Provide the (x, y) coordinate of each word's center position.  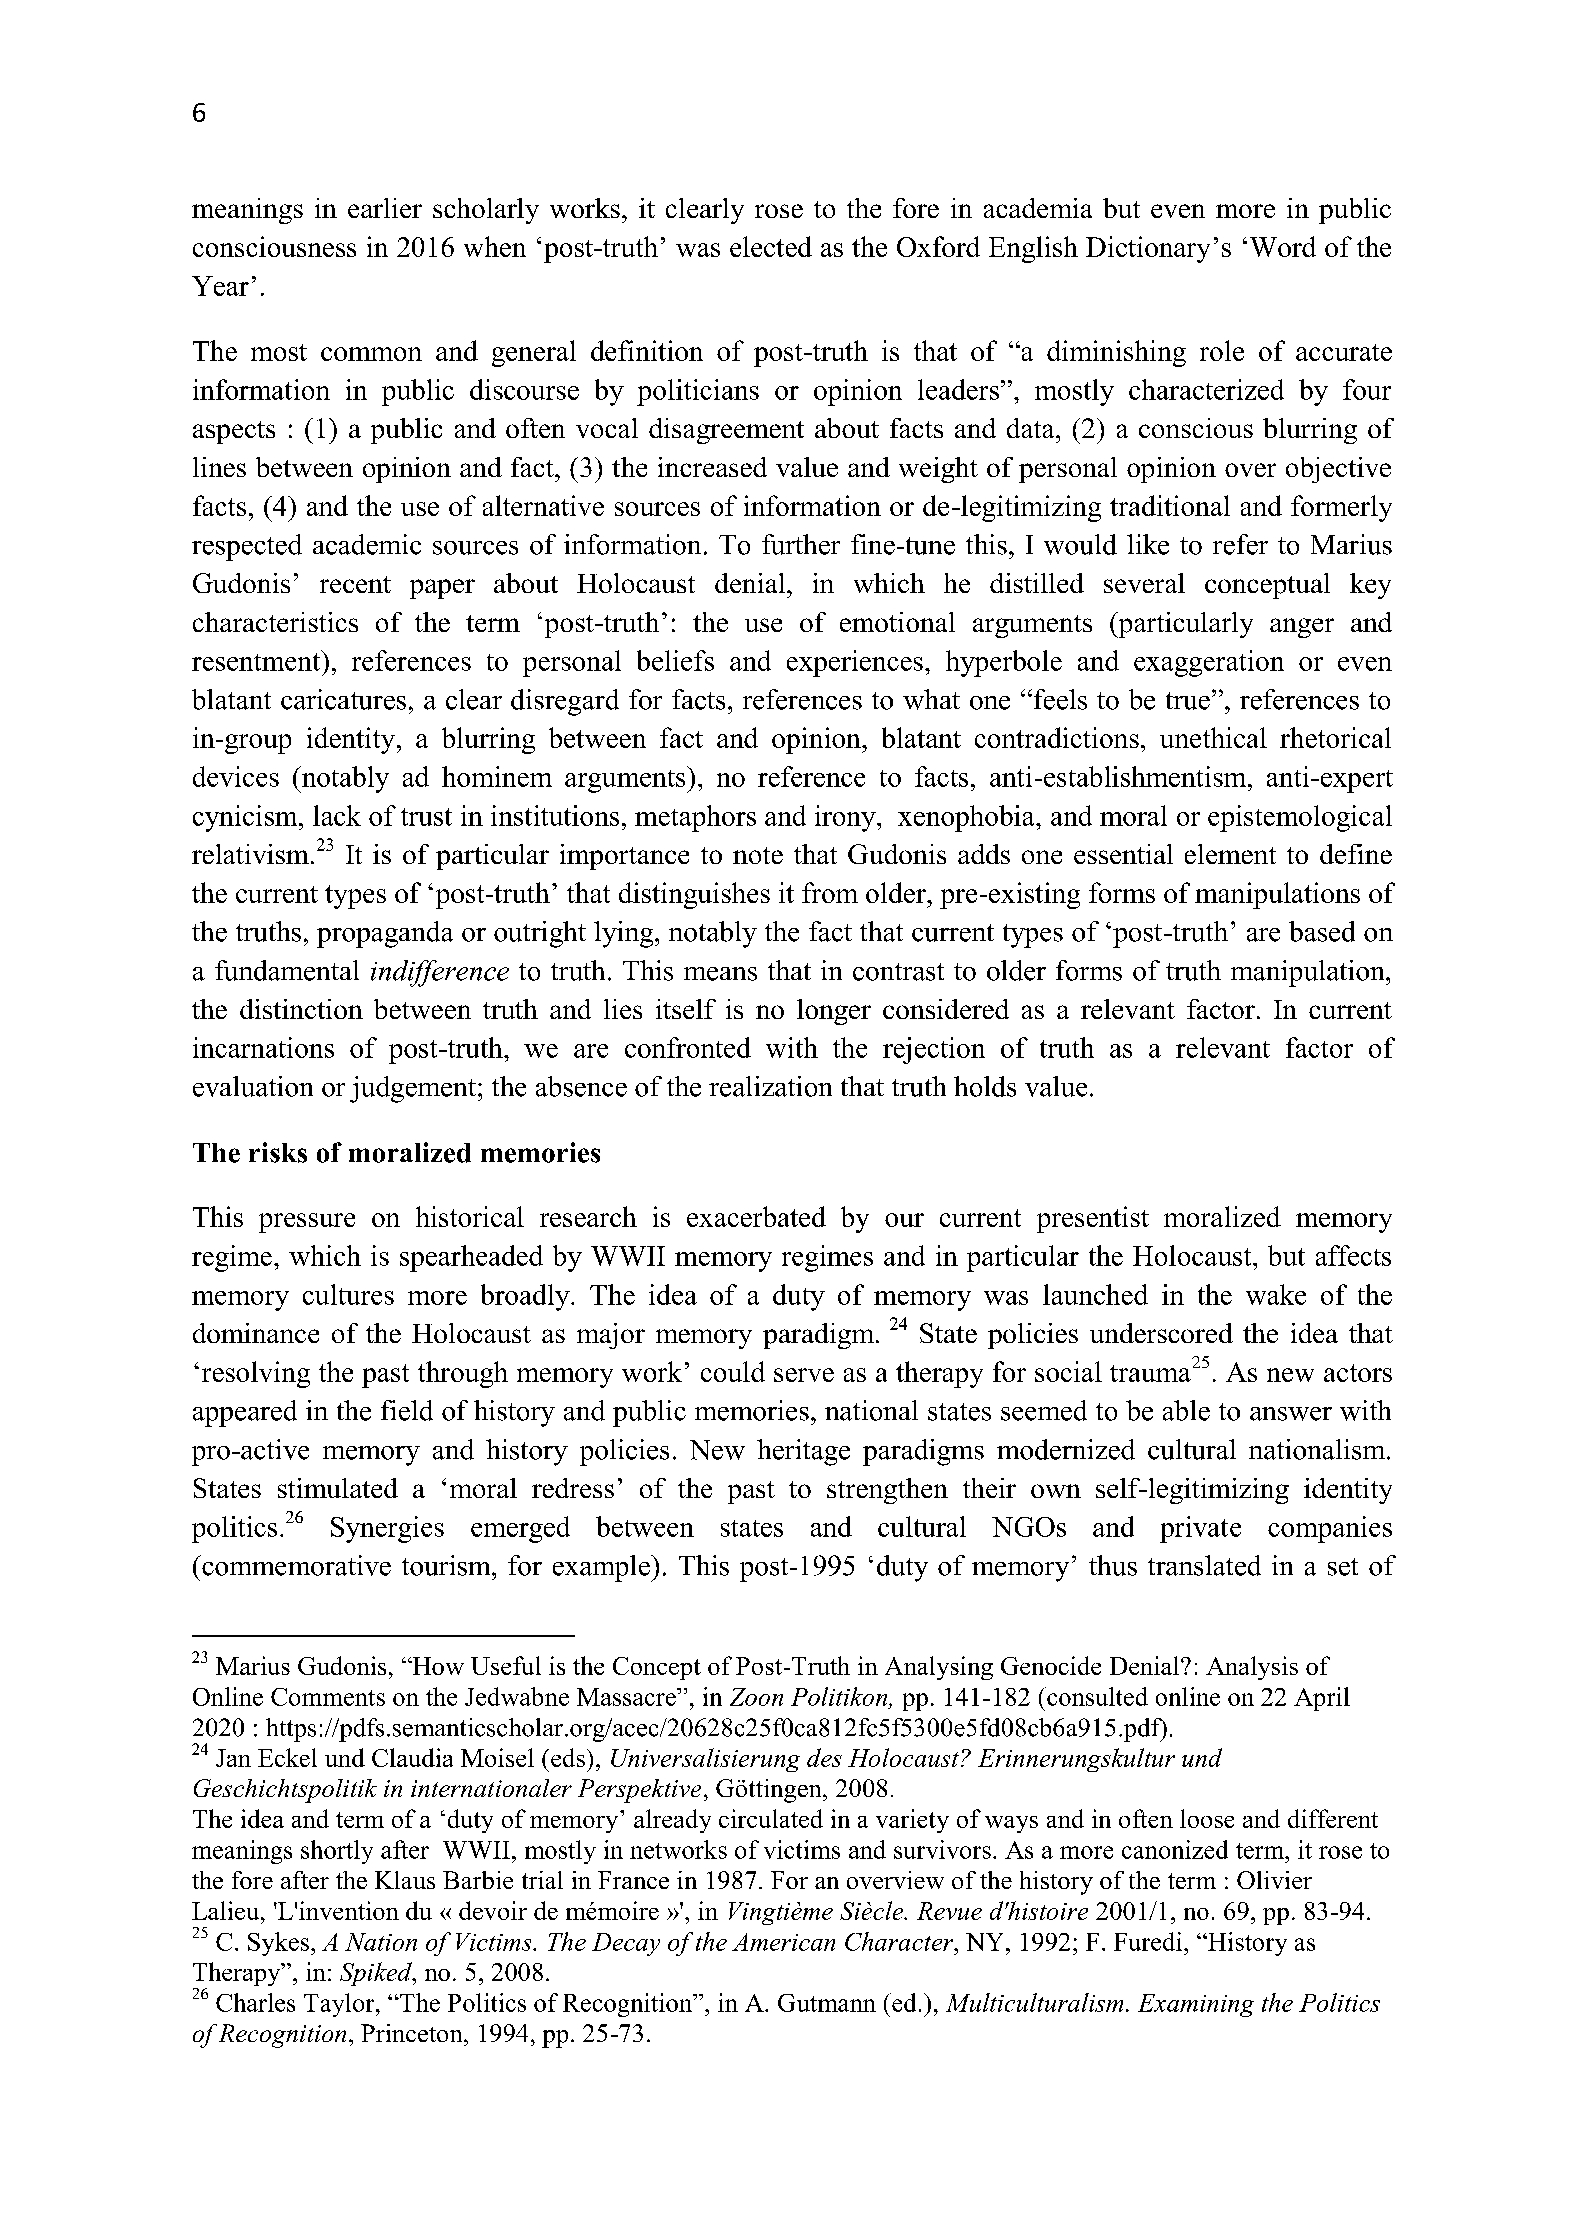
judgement (413, 1089)
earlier (385, 208)
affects (1353, 1255)
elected (771, 246)
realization (770, 1086)
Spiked (377, 1974)
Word (1283, 246)
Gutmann (827, 2003)
